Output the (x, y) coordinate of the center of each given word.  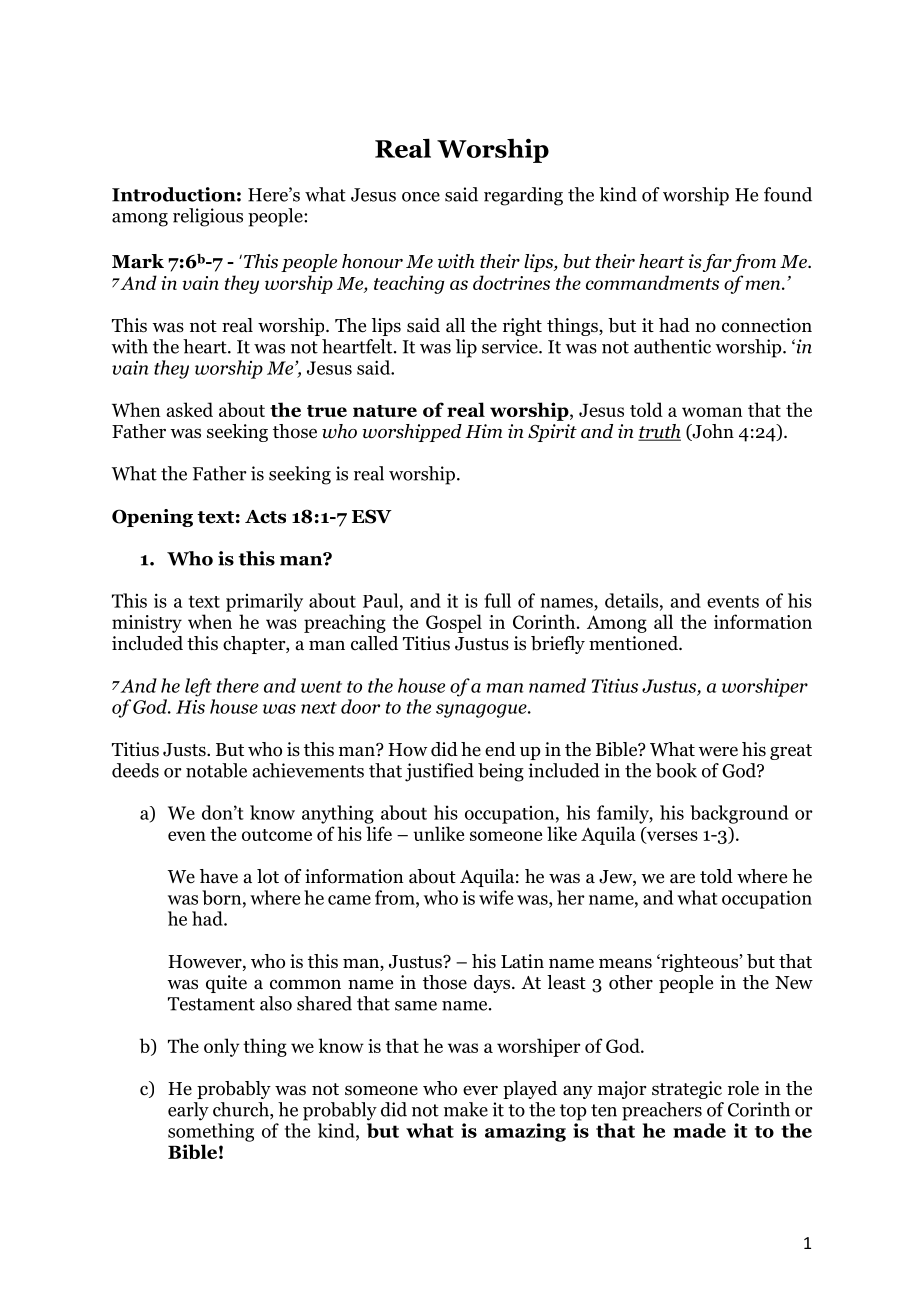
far (717, 263)
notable (216, 770)
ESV (372, 516)
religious (208, 217)
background (739, 814)
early (188, 1111)
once (421, 197)
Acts (265, 517)
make (466, 1109)
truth (659, 432)
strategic (687, 1090)
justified (439, 772)
